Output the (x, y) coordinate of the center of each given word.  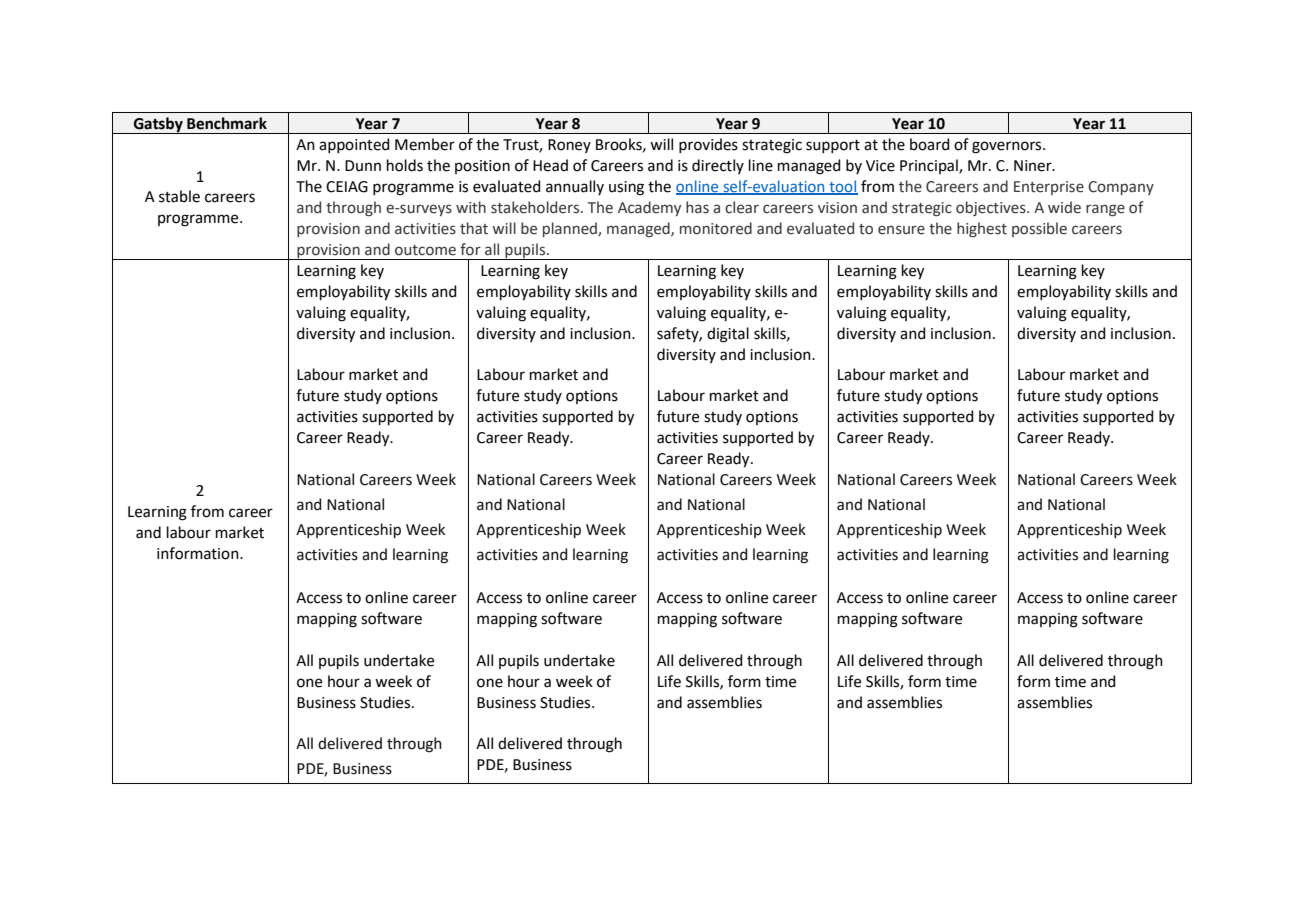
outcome (425, 250)
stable (179, 196)
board (930, 144)
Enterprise (1049, 188)
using (626, 188)
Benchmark (227, 123)
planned (571, 229)
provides (708, 145)
